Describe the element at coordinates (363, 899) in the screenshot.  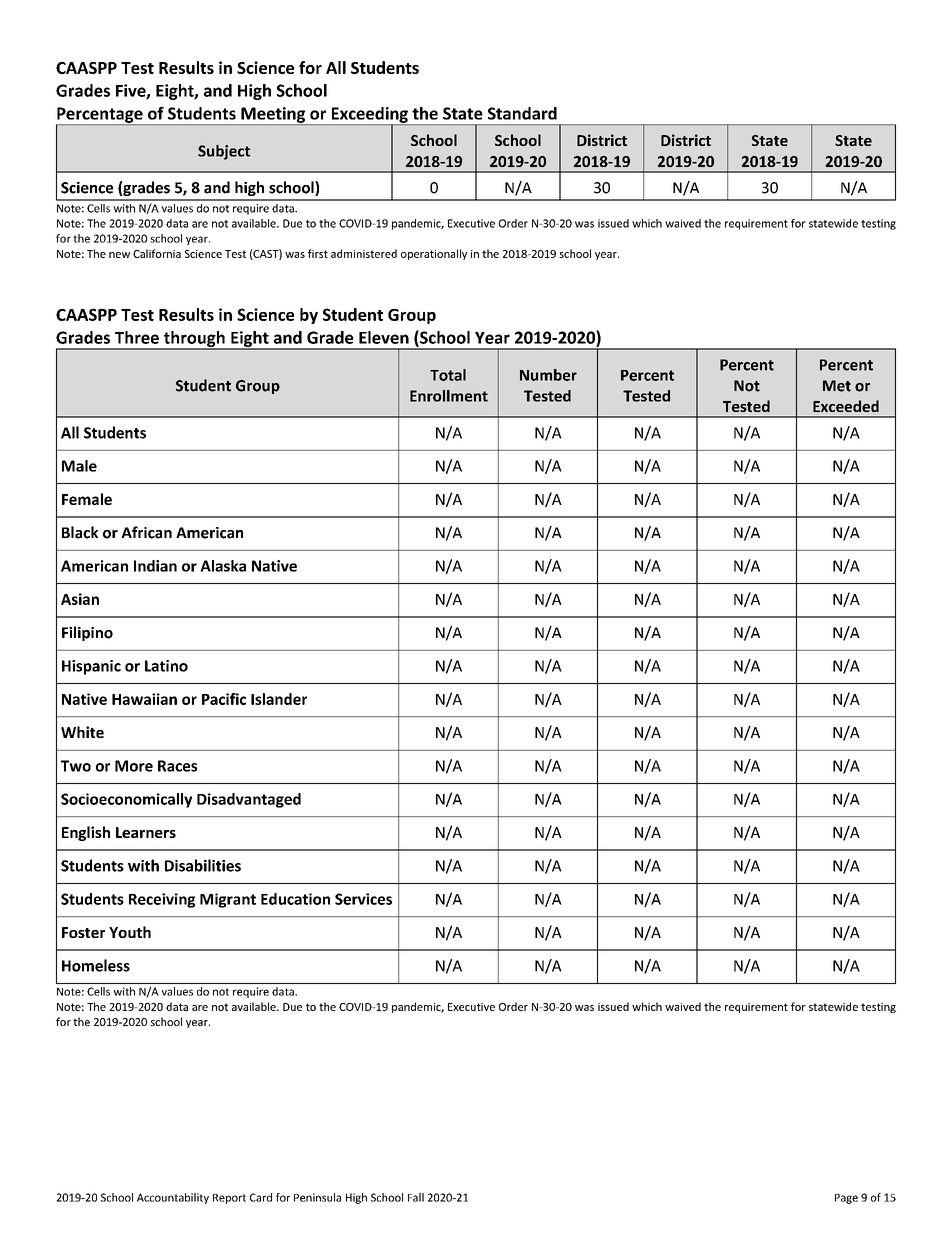
I see `Services` at that location.
